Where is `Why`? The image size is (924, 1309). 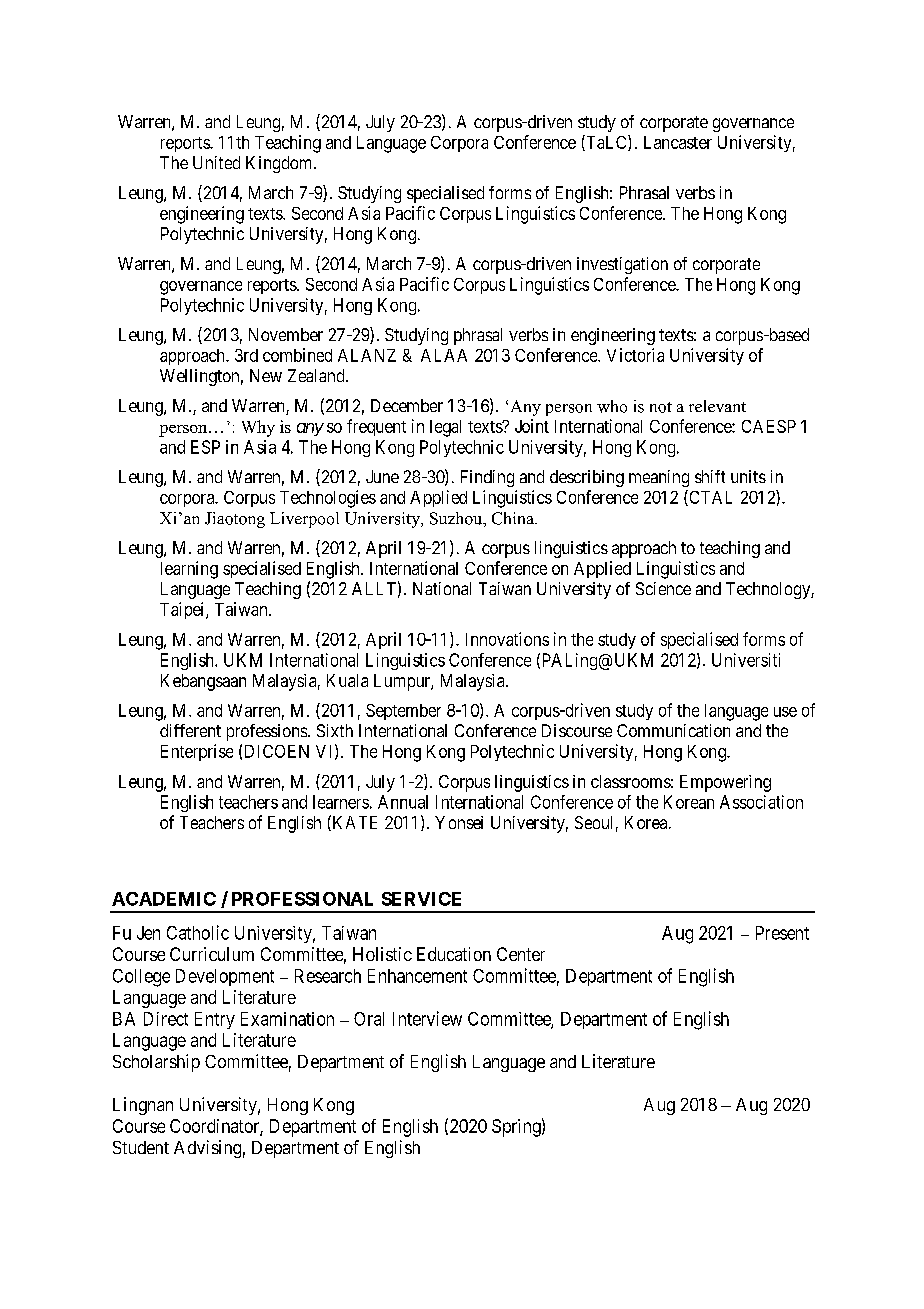 Why is located at coordinates (258, 428).
